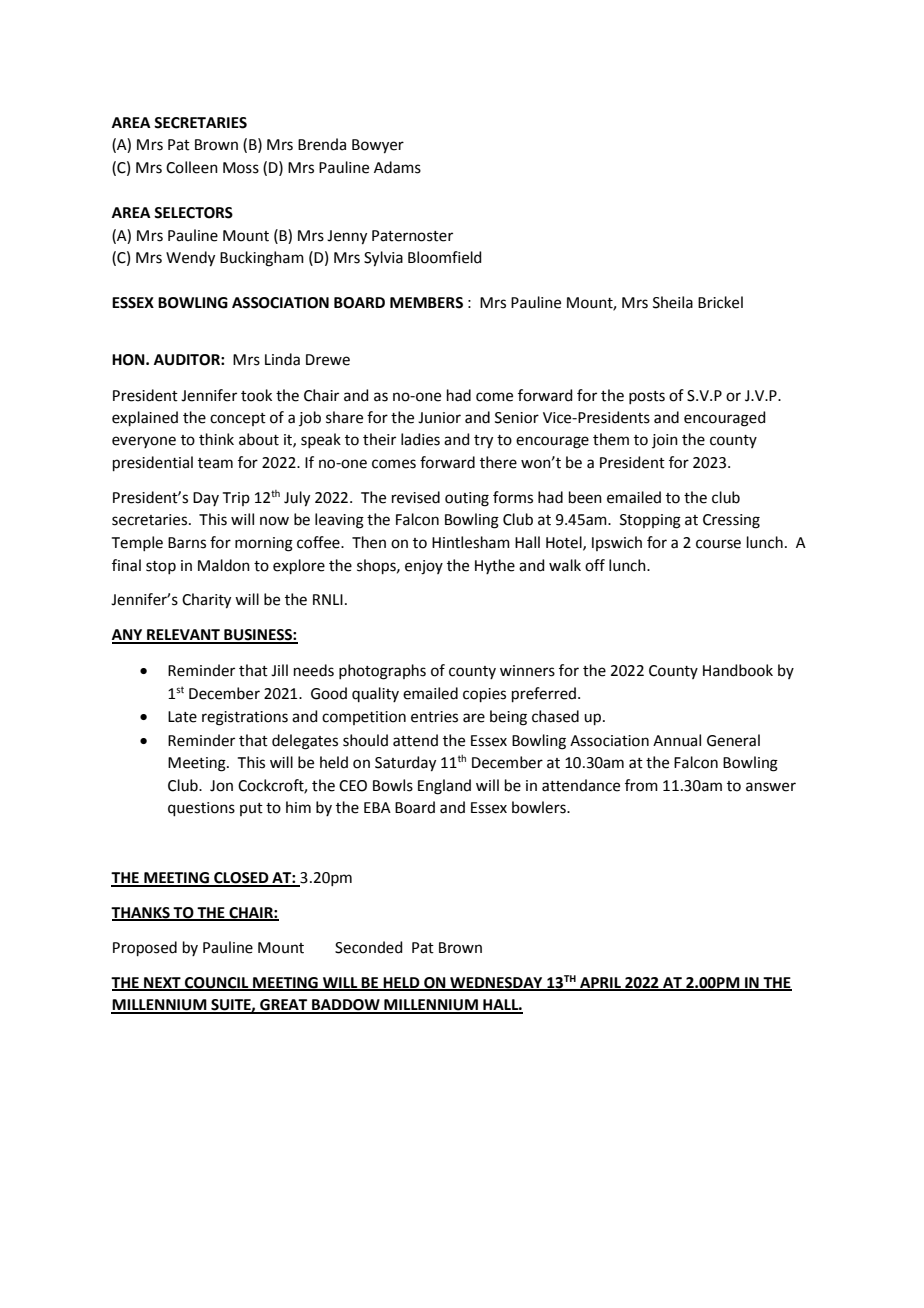 The image size is (924, 1308). Describe the element at coordinates (434, 717) in the screenshot. I see `entries` at that location.
